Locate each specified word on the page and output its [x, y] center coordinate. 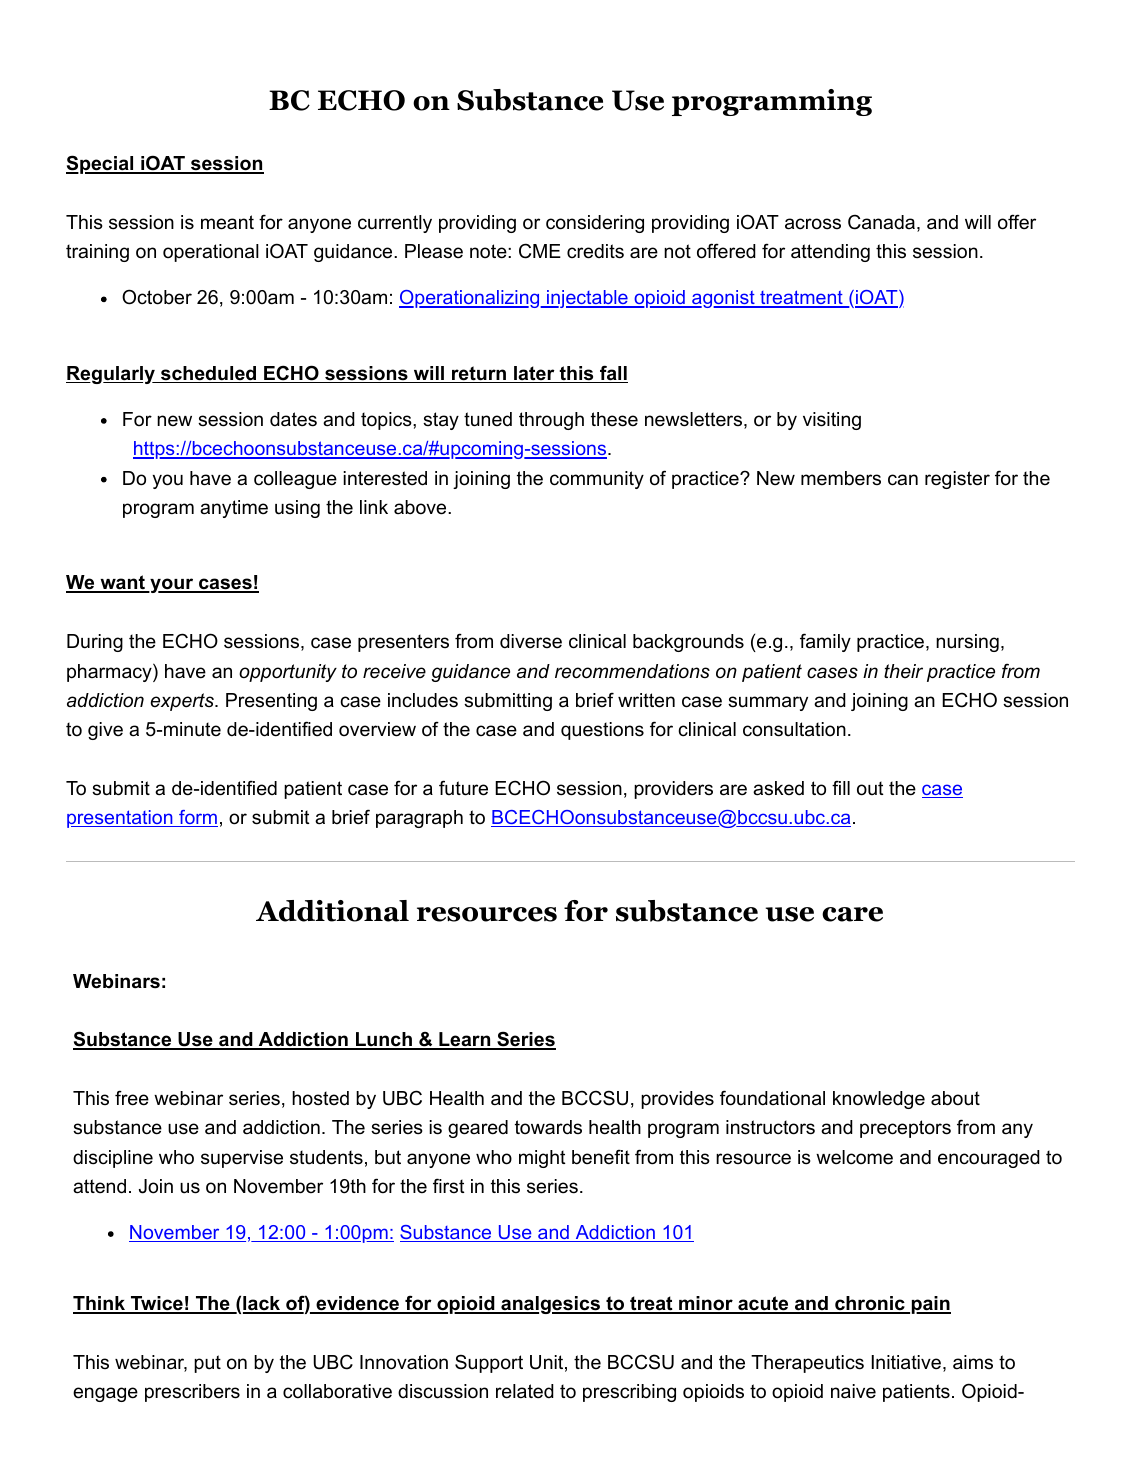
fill [841, 788]
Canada [881, 222]
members [841, 478]
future [463, 788]
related [525, 1391]
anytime [234, 509]
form [197, 818]
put [207, 1364]
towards [548, 1127]
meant [227, 222]
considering [595, 224]
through [551, 421]
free [132, 1098]
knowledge [879, 1100]
